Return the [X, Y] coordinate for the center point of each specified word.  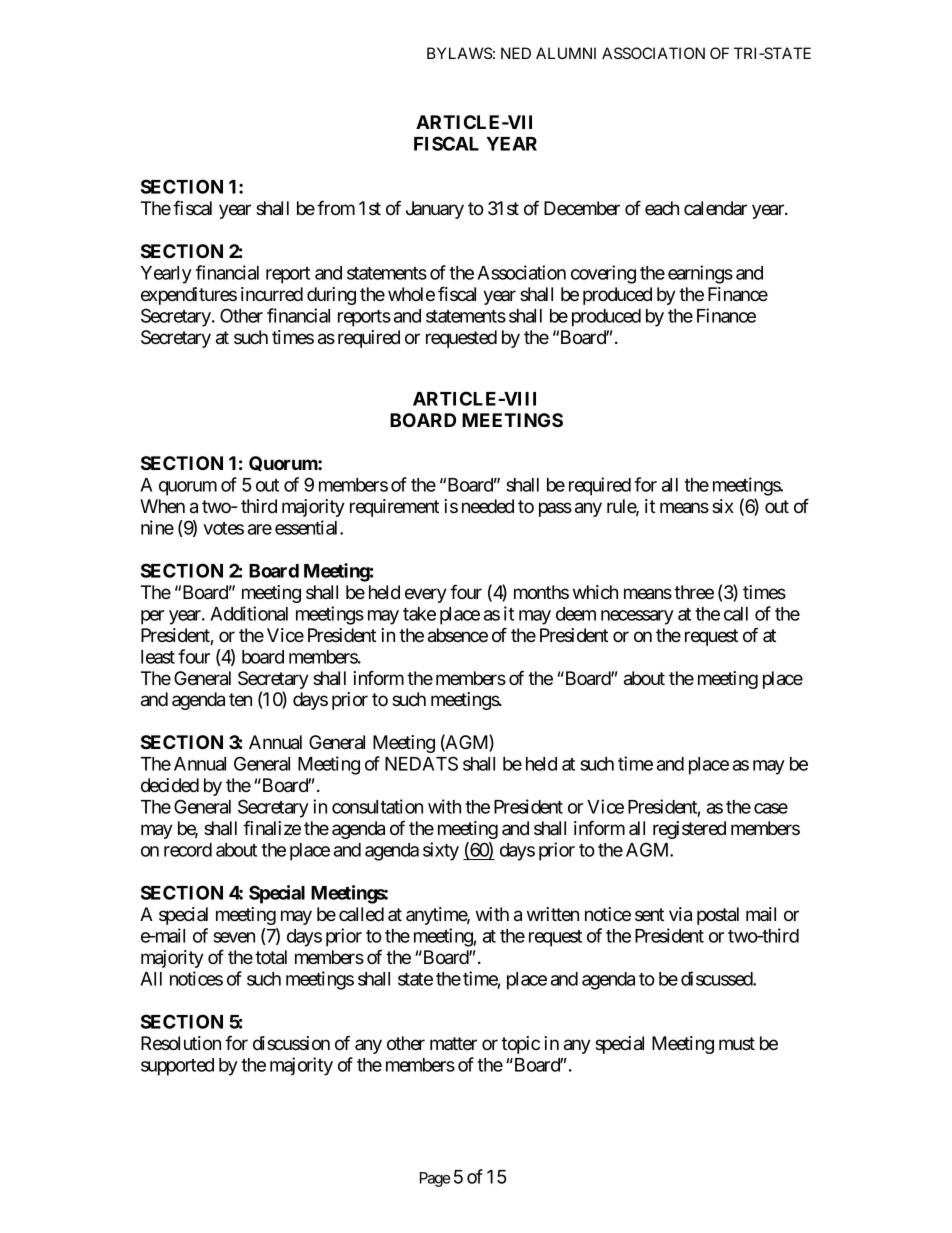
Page [435, 1179]
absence [458, 635]
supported [177, 1067]
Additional [249, 613]
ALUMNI [566, 53]
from [336, 208]
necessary [637, 617]
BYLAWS [459, 53]
